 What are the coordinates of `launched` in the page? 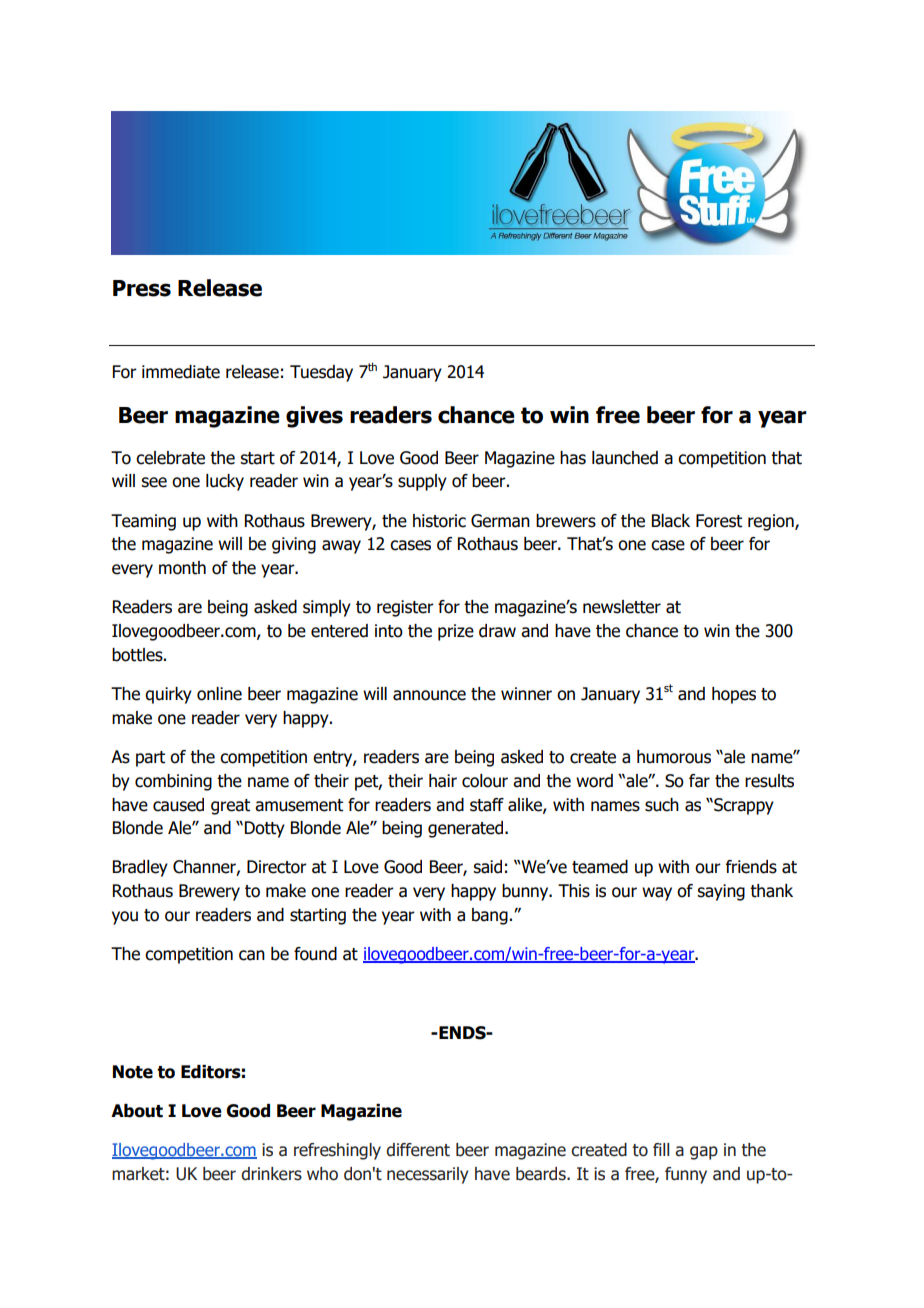 It's located at (625, 458).
